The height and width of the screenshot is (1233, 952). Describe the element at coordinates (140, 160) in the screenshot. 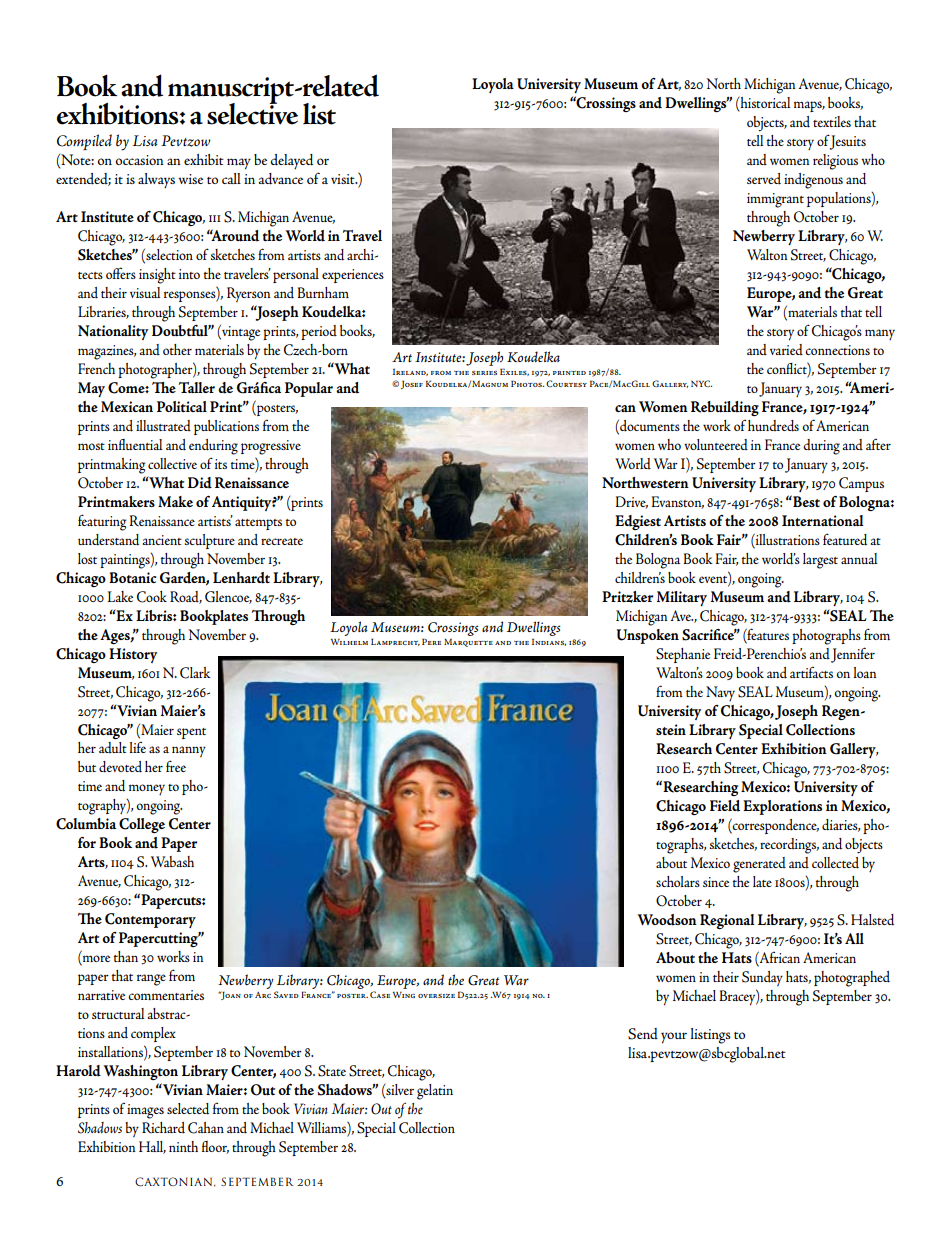

I see `occasion` at that location.
